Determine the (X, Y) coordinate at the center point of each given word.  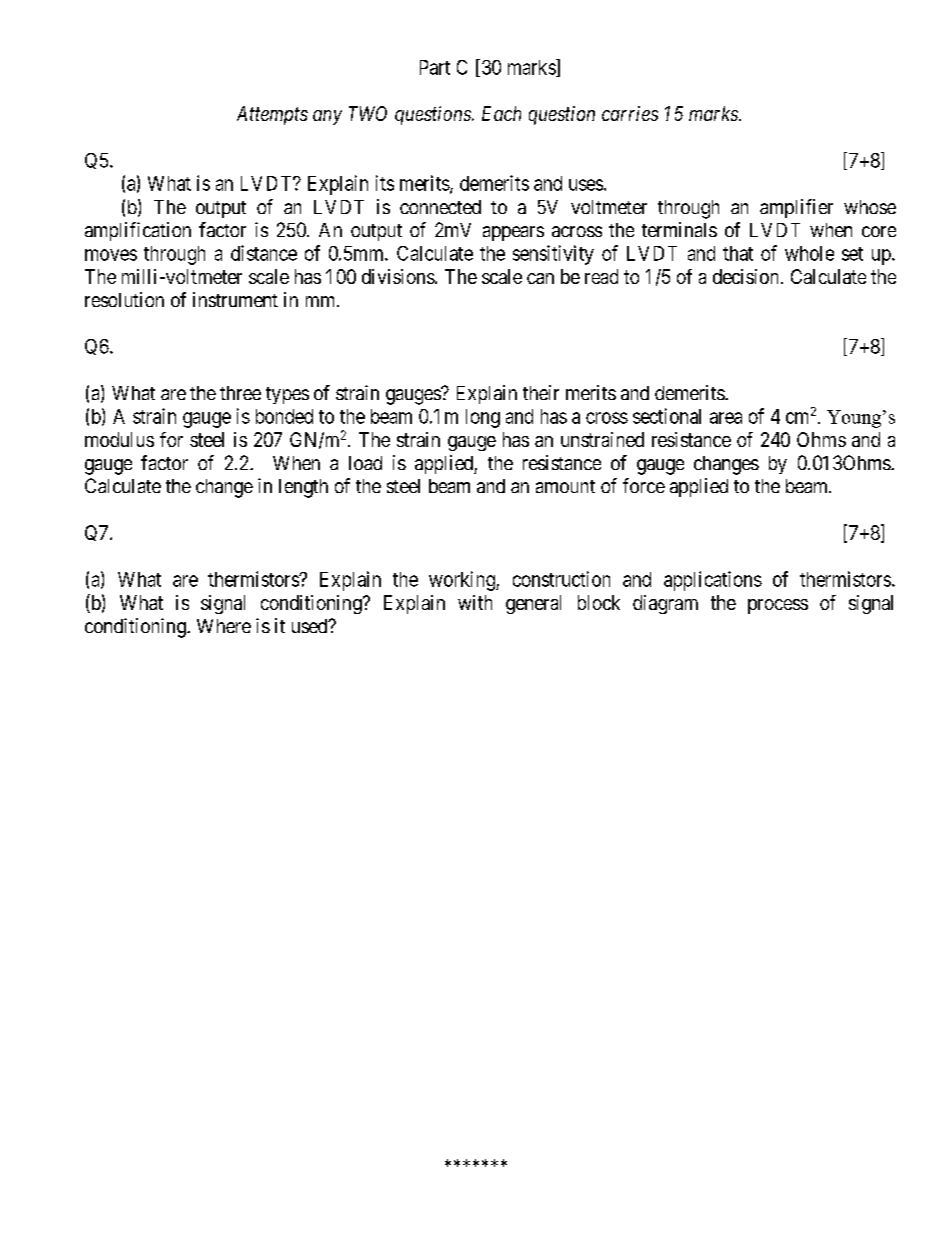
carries (630, 113)
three (240, 393)
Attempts (272, 115)
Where (224, 626)
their (541, 392)
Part (435, 67)
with (475, 602)
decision (745, 276)
